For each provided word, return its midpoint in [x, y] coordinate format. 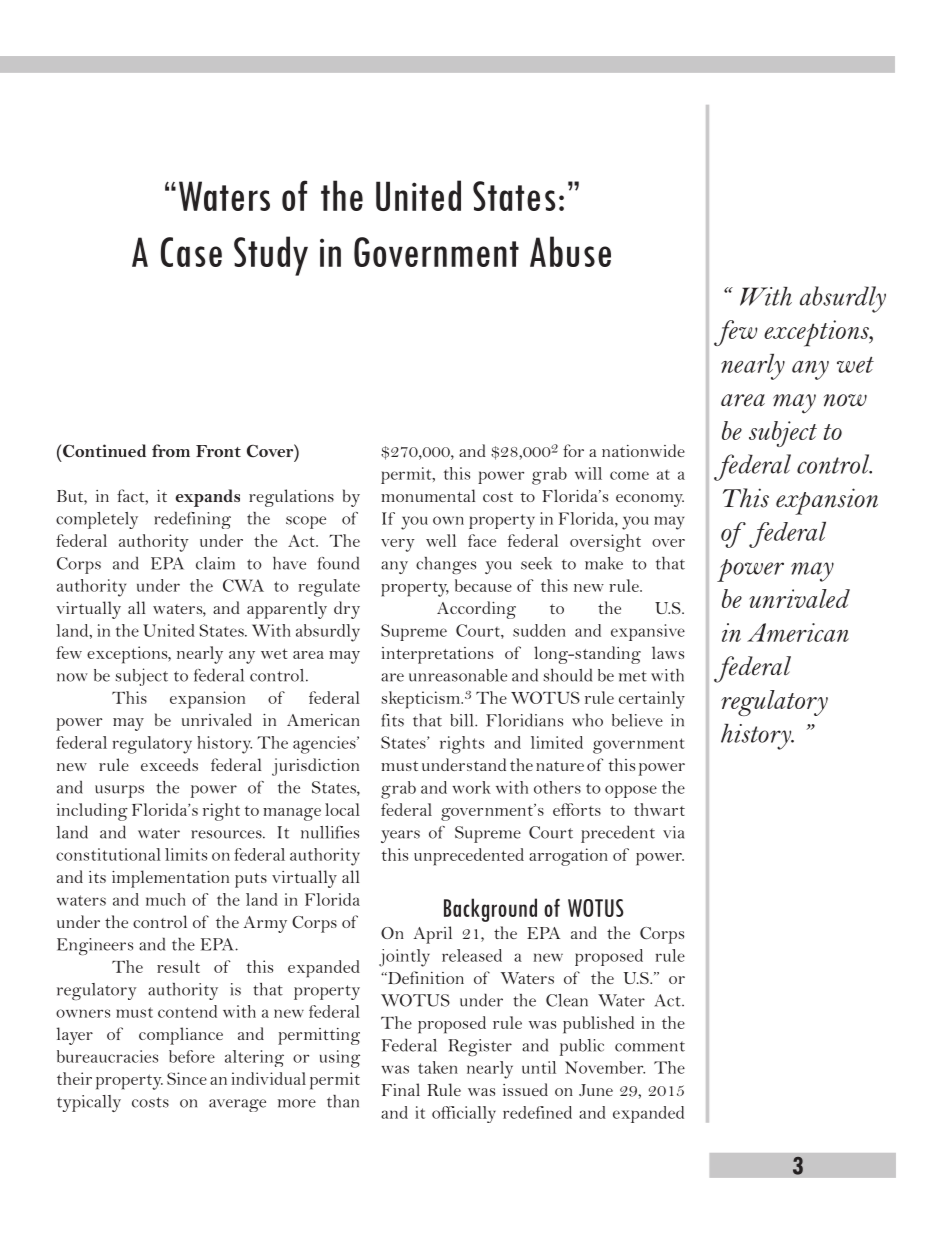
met [633, 676]
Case [191, 252]
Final [400, 1089]
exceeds [169, 764]
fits [392, 720]
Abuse [570, 251]
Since [187, 1078]
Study [271, 256]
